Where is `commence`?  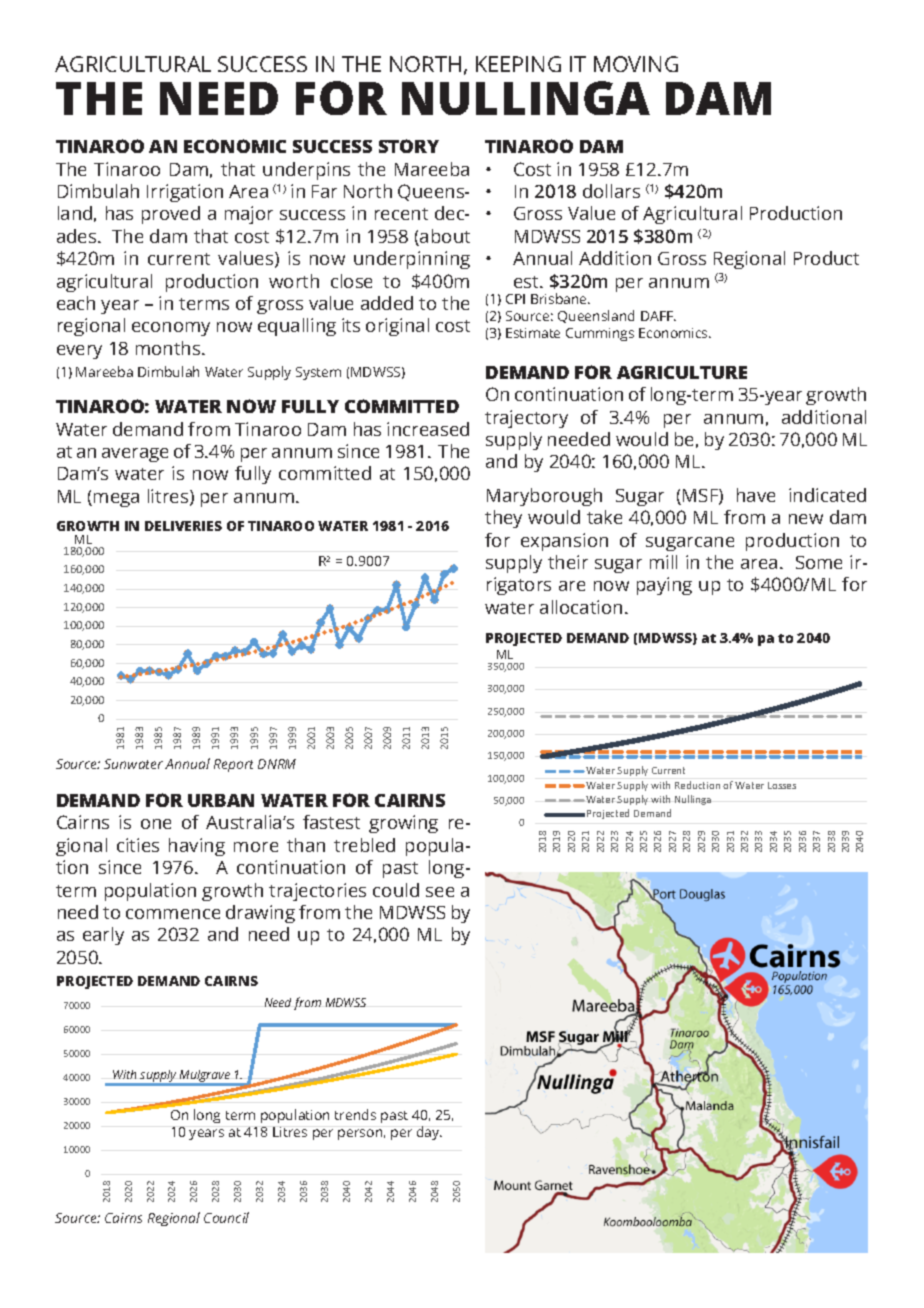 commence is located at coordinates (173, 914).
